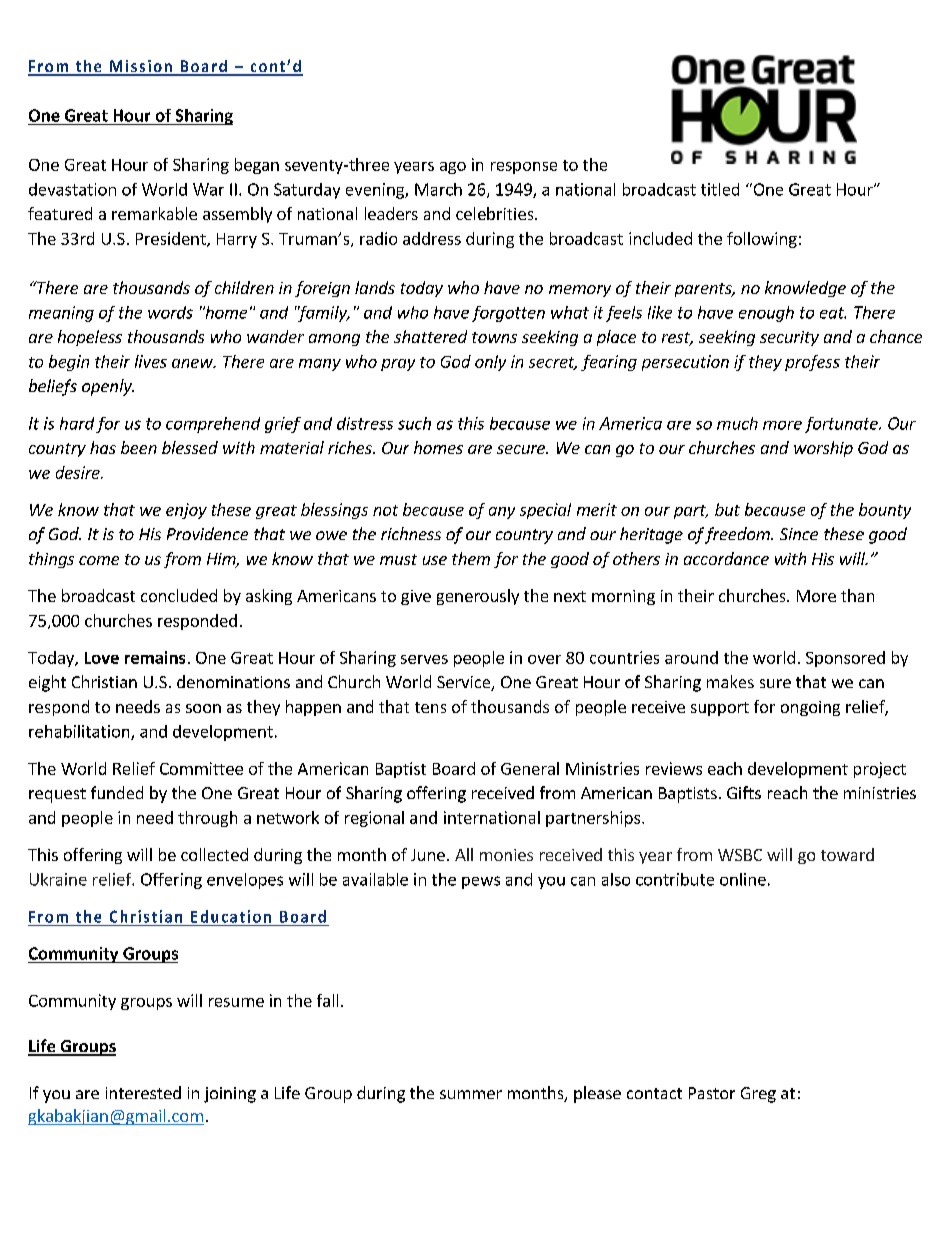 This image has height=1233, width=952. I want to click on ago, so click(453, 168).
